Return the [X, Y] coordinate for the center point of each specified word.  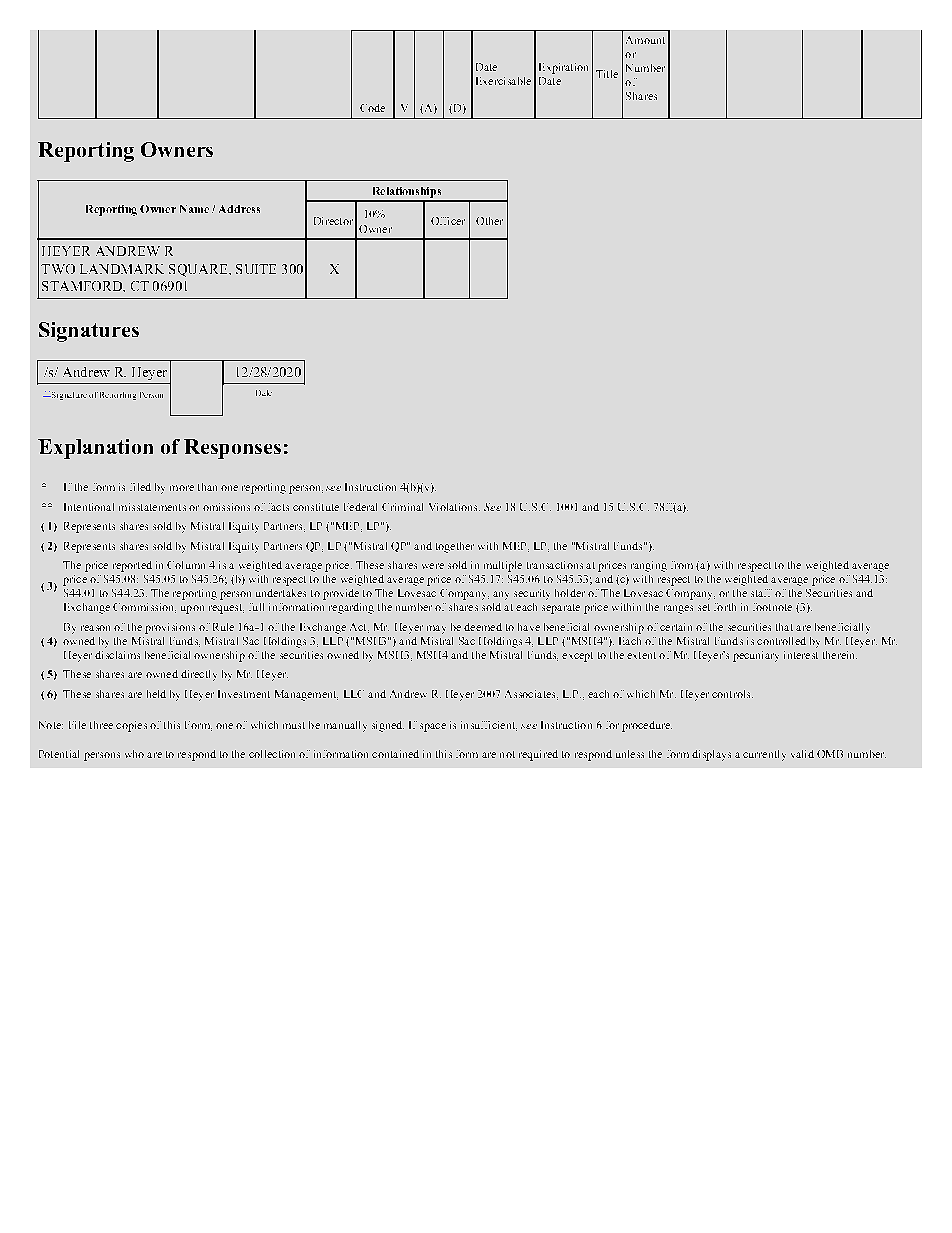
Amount [645, 40]
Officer [448, 221]
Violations [454, 507]
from [682, 565]
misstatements [152, 507]
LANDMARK [122, 269]
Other [489, 221]
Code [372, 108]
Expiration [563, 68]
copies [131, 726]
